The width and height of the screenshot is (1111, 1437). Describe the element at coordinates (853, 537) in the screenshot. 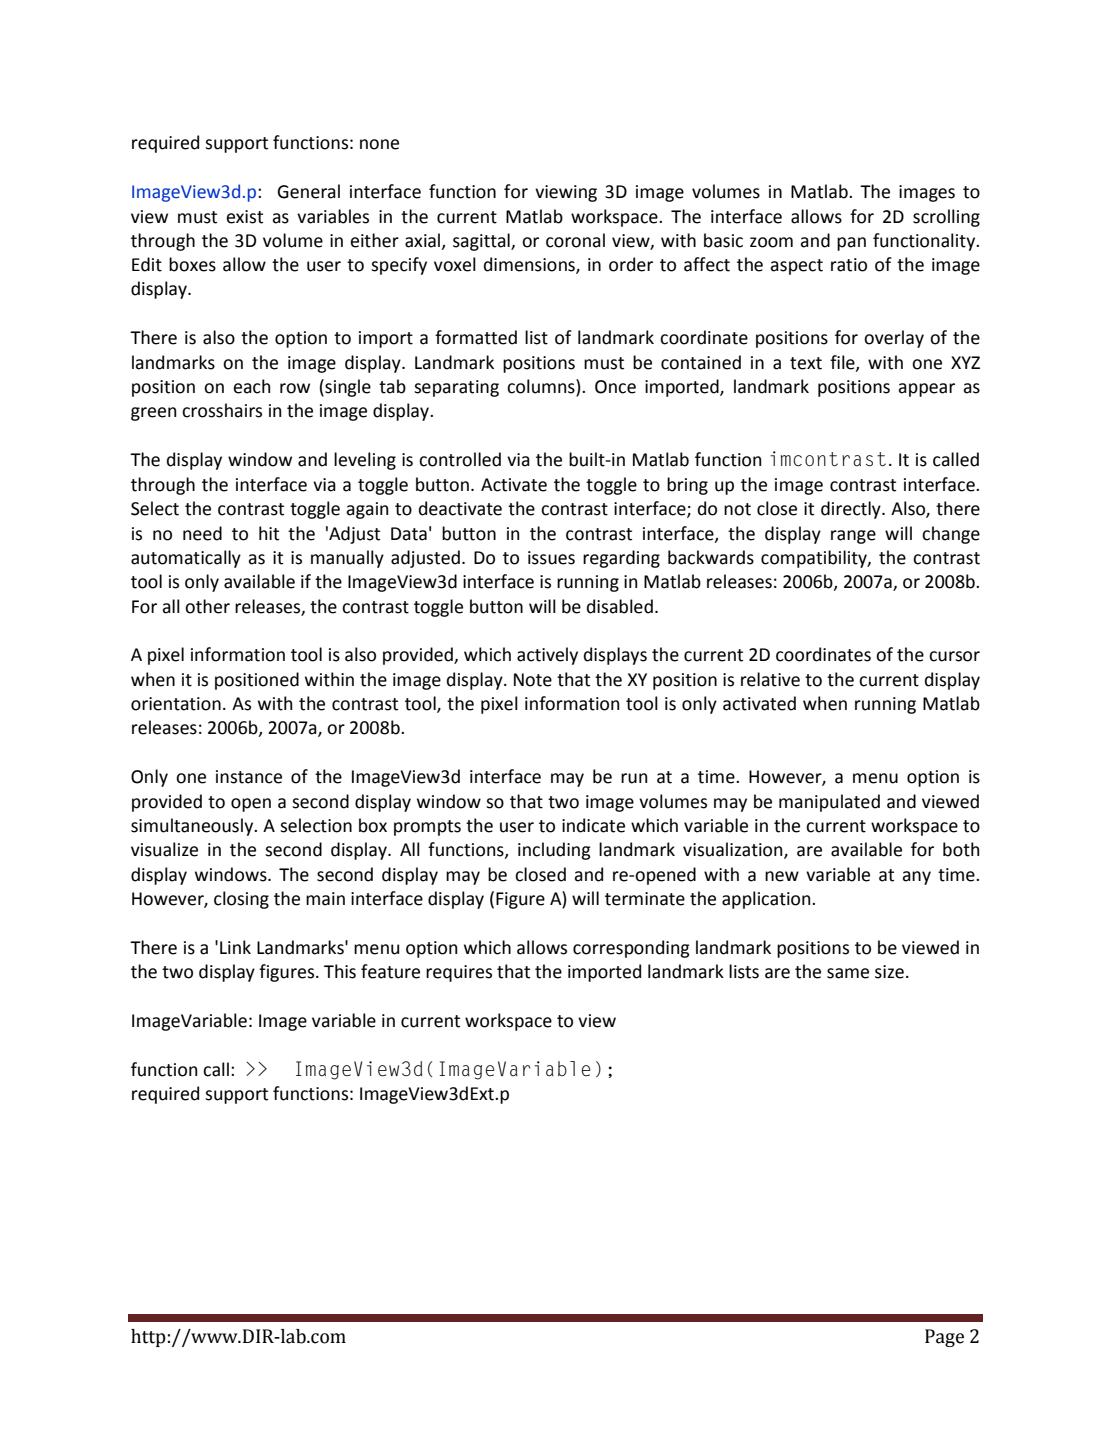

I see `range` at that location.
